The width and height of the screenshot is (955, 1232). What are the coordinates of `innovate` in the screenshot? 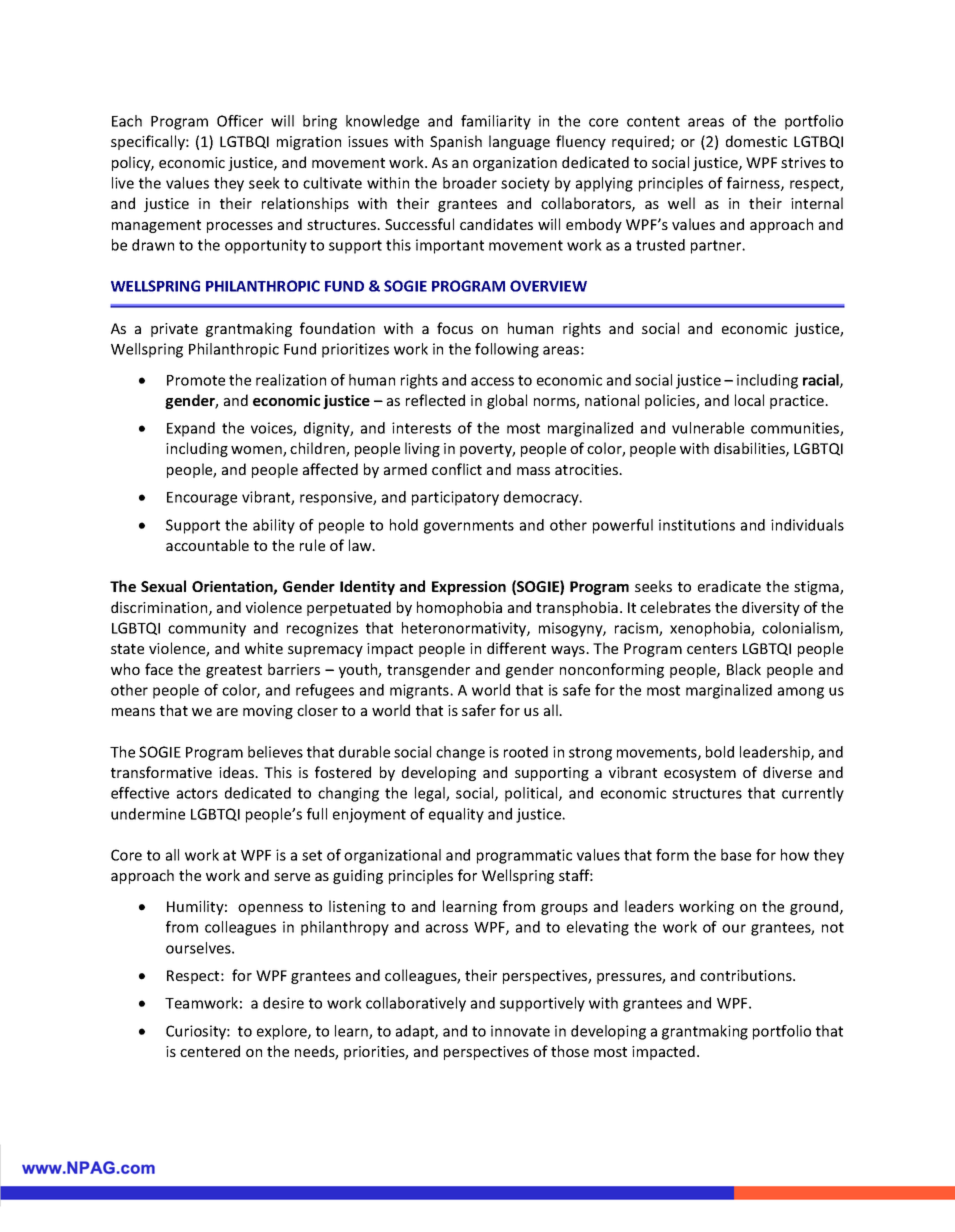 It's located at (520, 1031).
